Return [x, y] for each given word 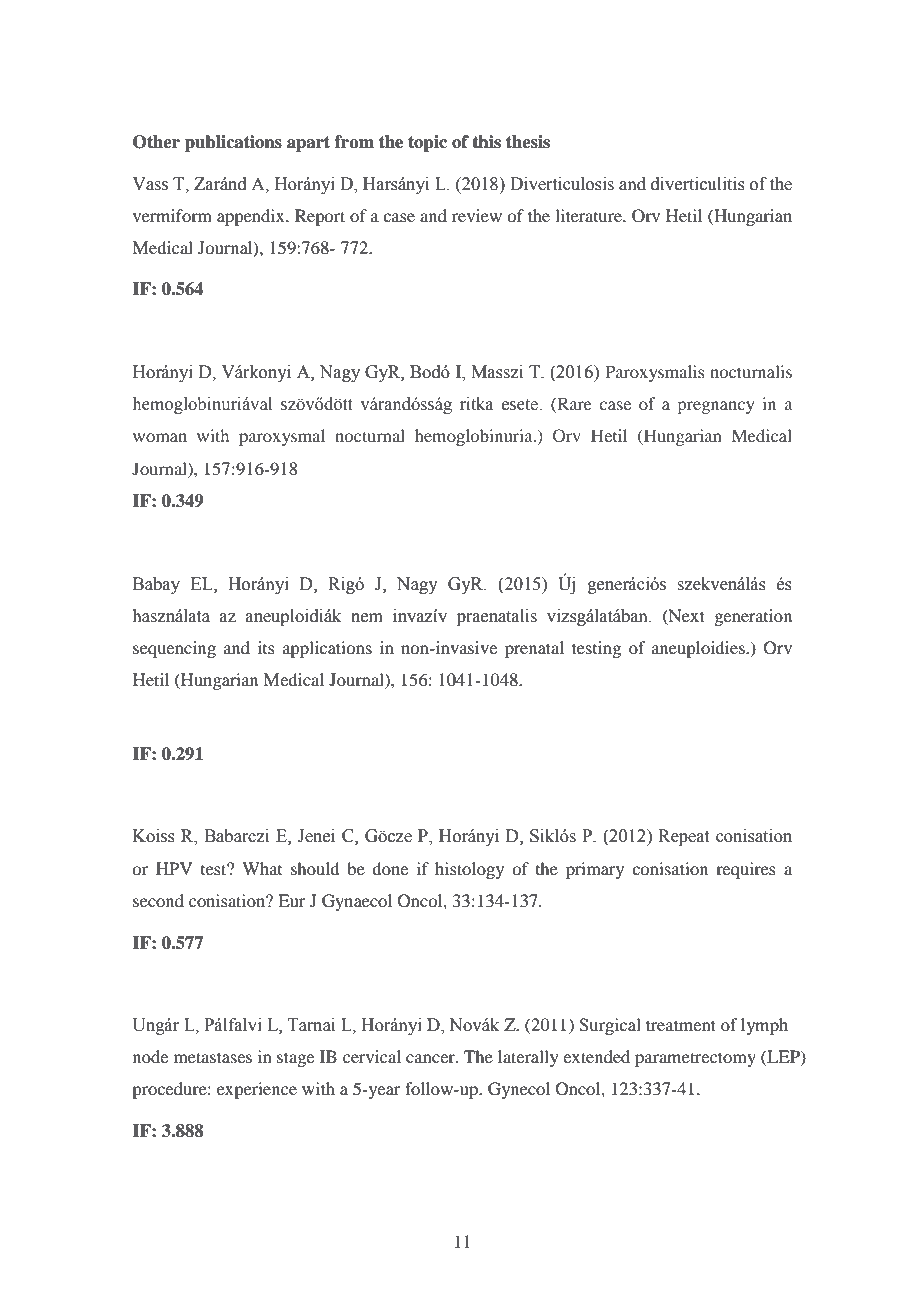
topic [427, 143]
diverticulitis [698, 184]
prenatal [534, 649]
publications [233, 143]
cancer [431, 1058]
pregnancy [715, 407]
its [266, 647]
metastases [213, 1057]
